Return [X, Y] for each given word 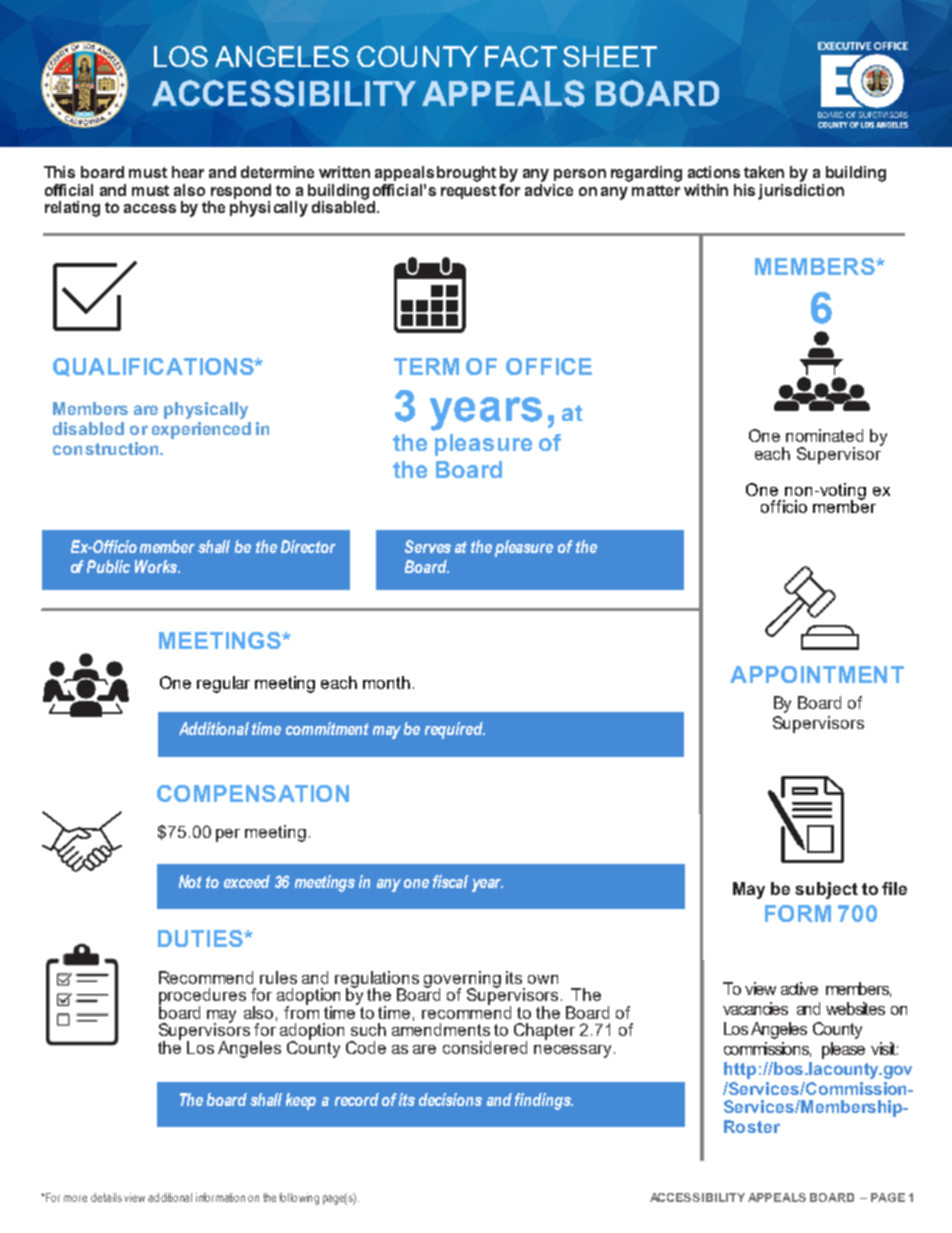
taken [764, 172]
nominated [824, 435]
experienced [201, 430]
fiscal [450, 881]
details [106, 1197]
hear [188, 172]
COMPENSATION [253, 793]
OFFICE [549, 366]
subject [826, 890]
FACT [521, 56]
